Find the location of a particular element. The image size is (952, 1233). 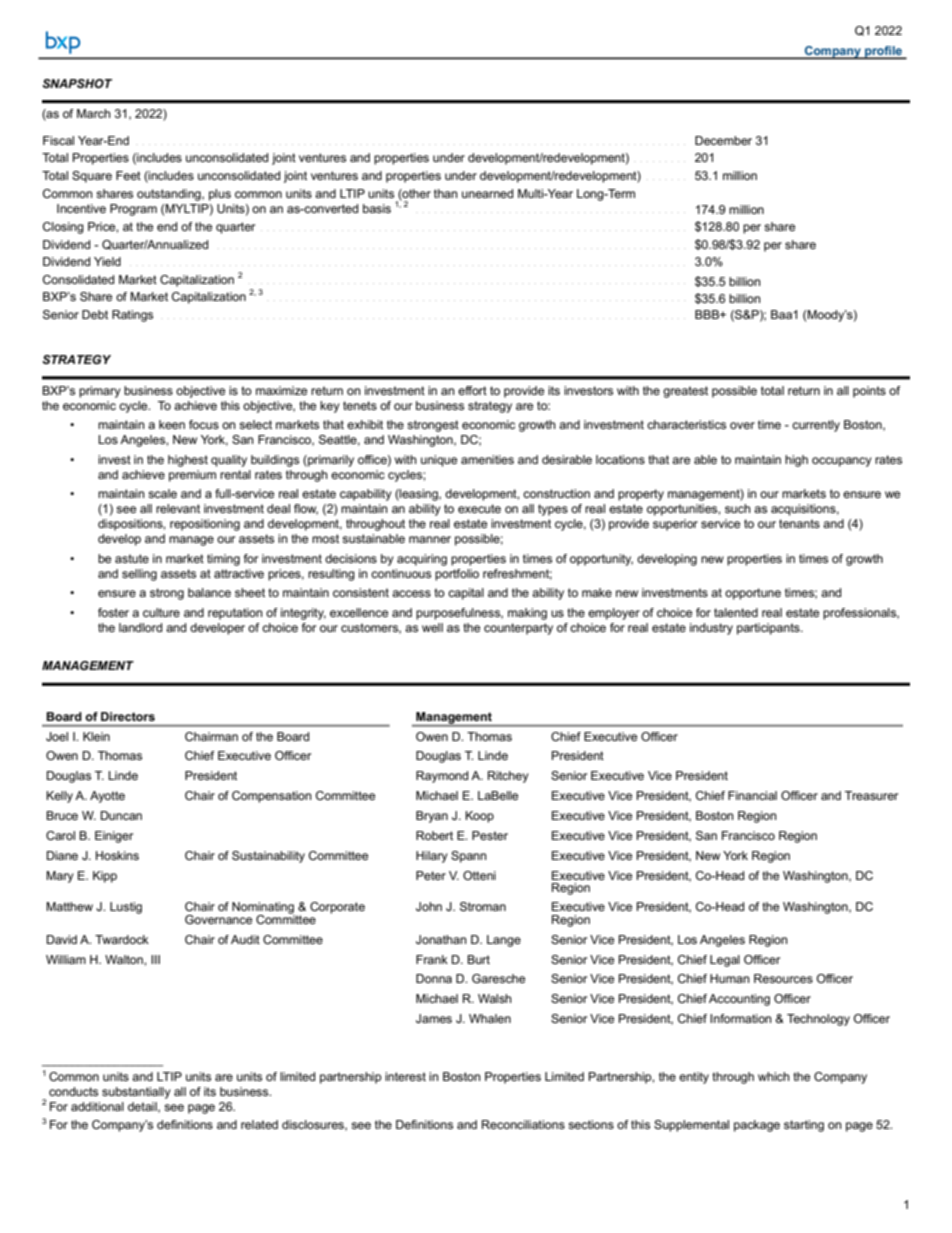

Raymond is located at coordinates (442, 777).
